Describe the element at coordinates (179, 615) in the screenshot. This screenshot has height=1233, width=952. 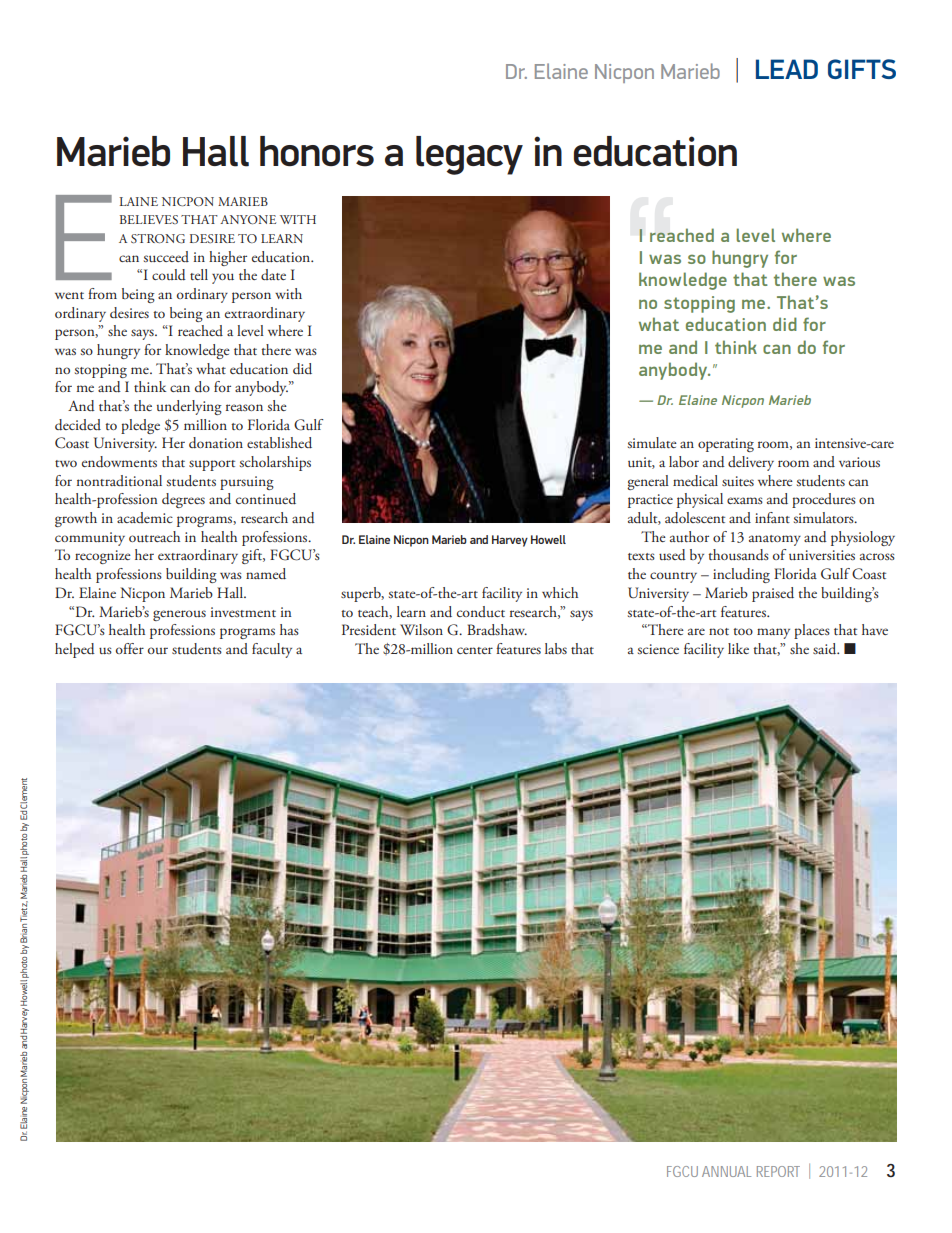
I see `generous` at that location.
